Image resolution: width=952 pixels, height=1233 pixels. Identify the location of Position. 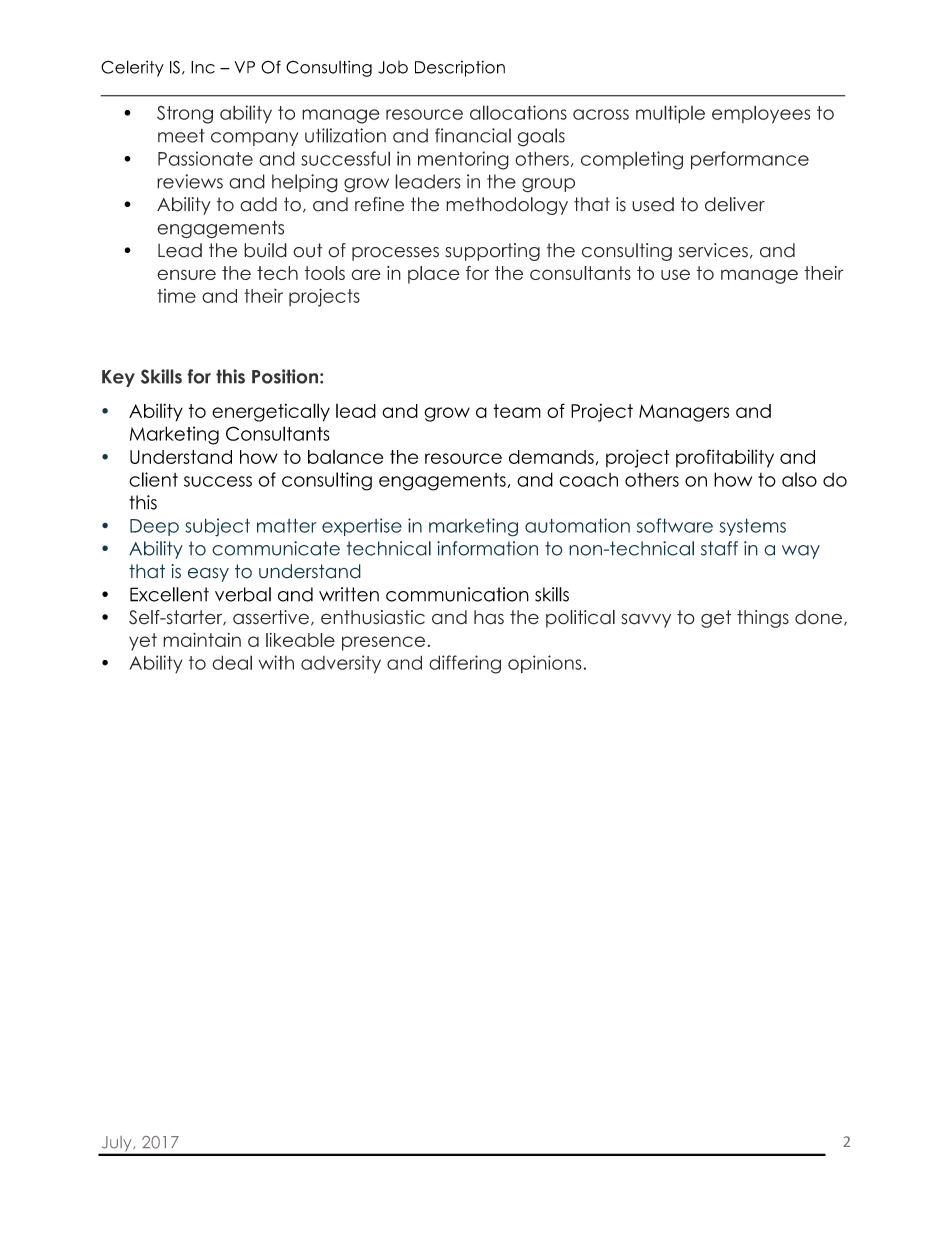
(285, 376).
